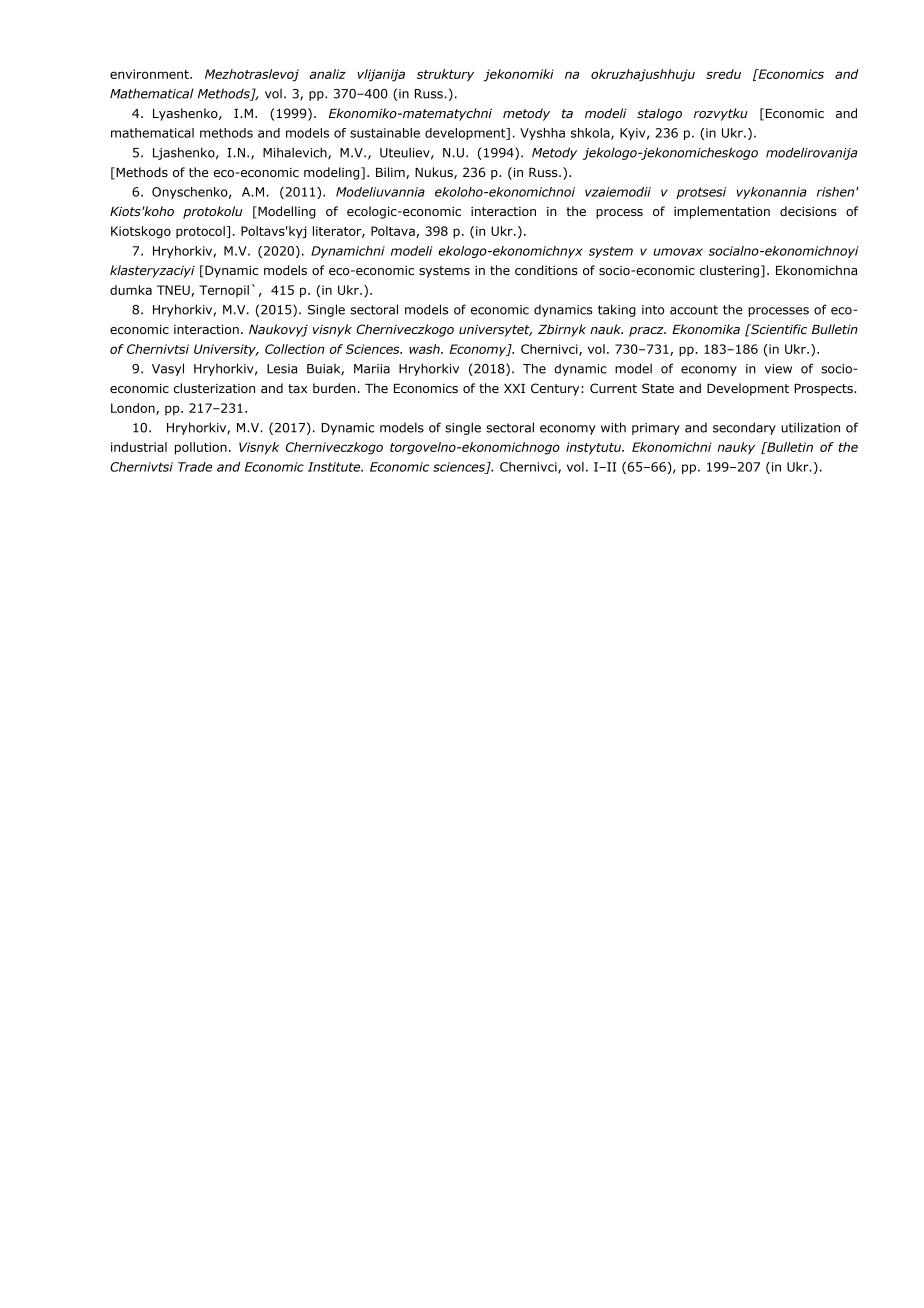 The image size is (924, 1308). I want to click on Collection, so click(295, 349).
